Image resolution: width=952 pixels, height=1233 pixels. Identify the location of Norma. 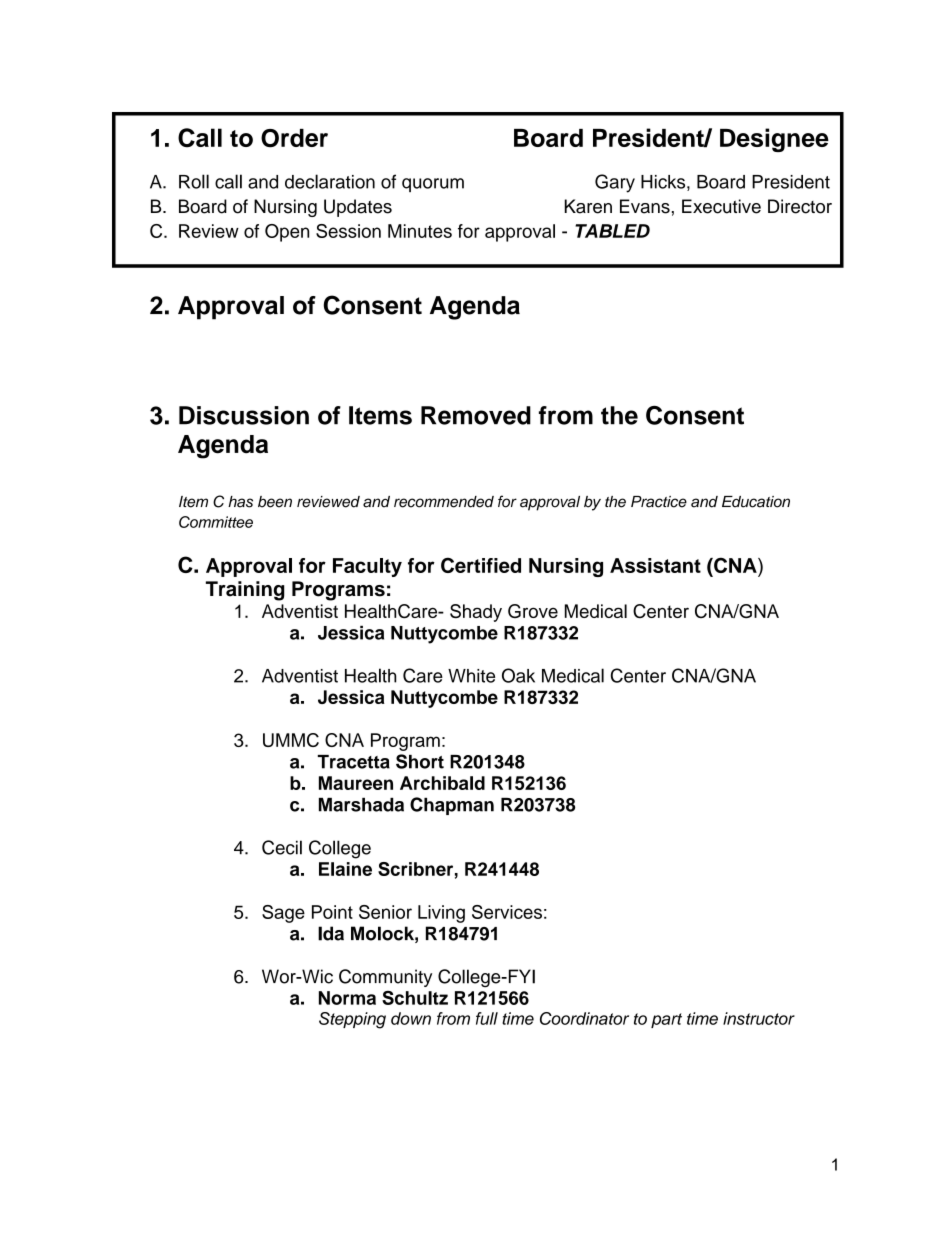
(347, 998).
